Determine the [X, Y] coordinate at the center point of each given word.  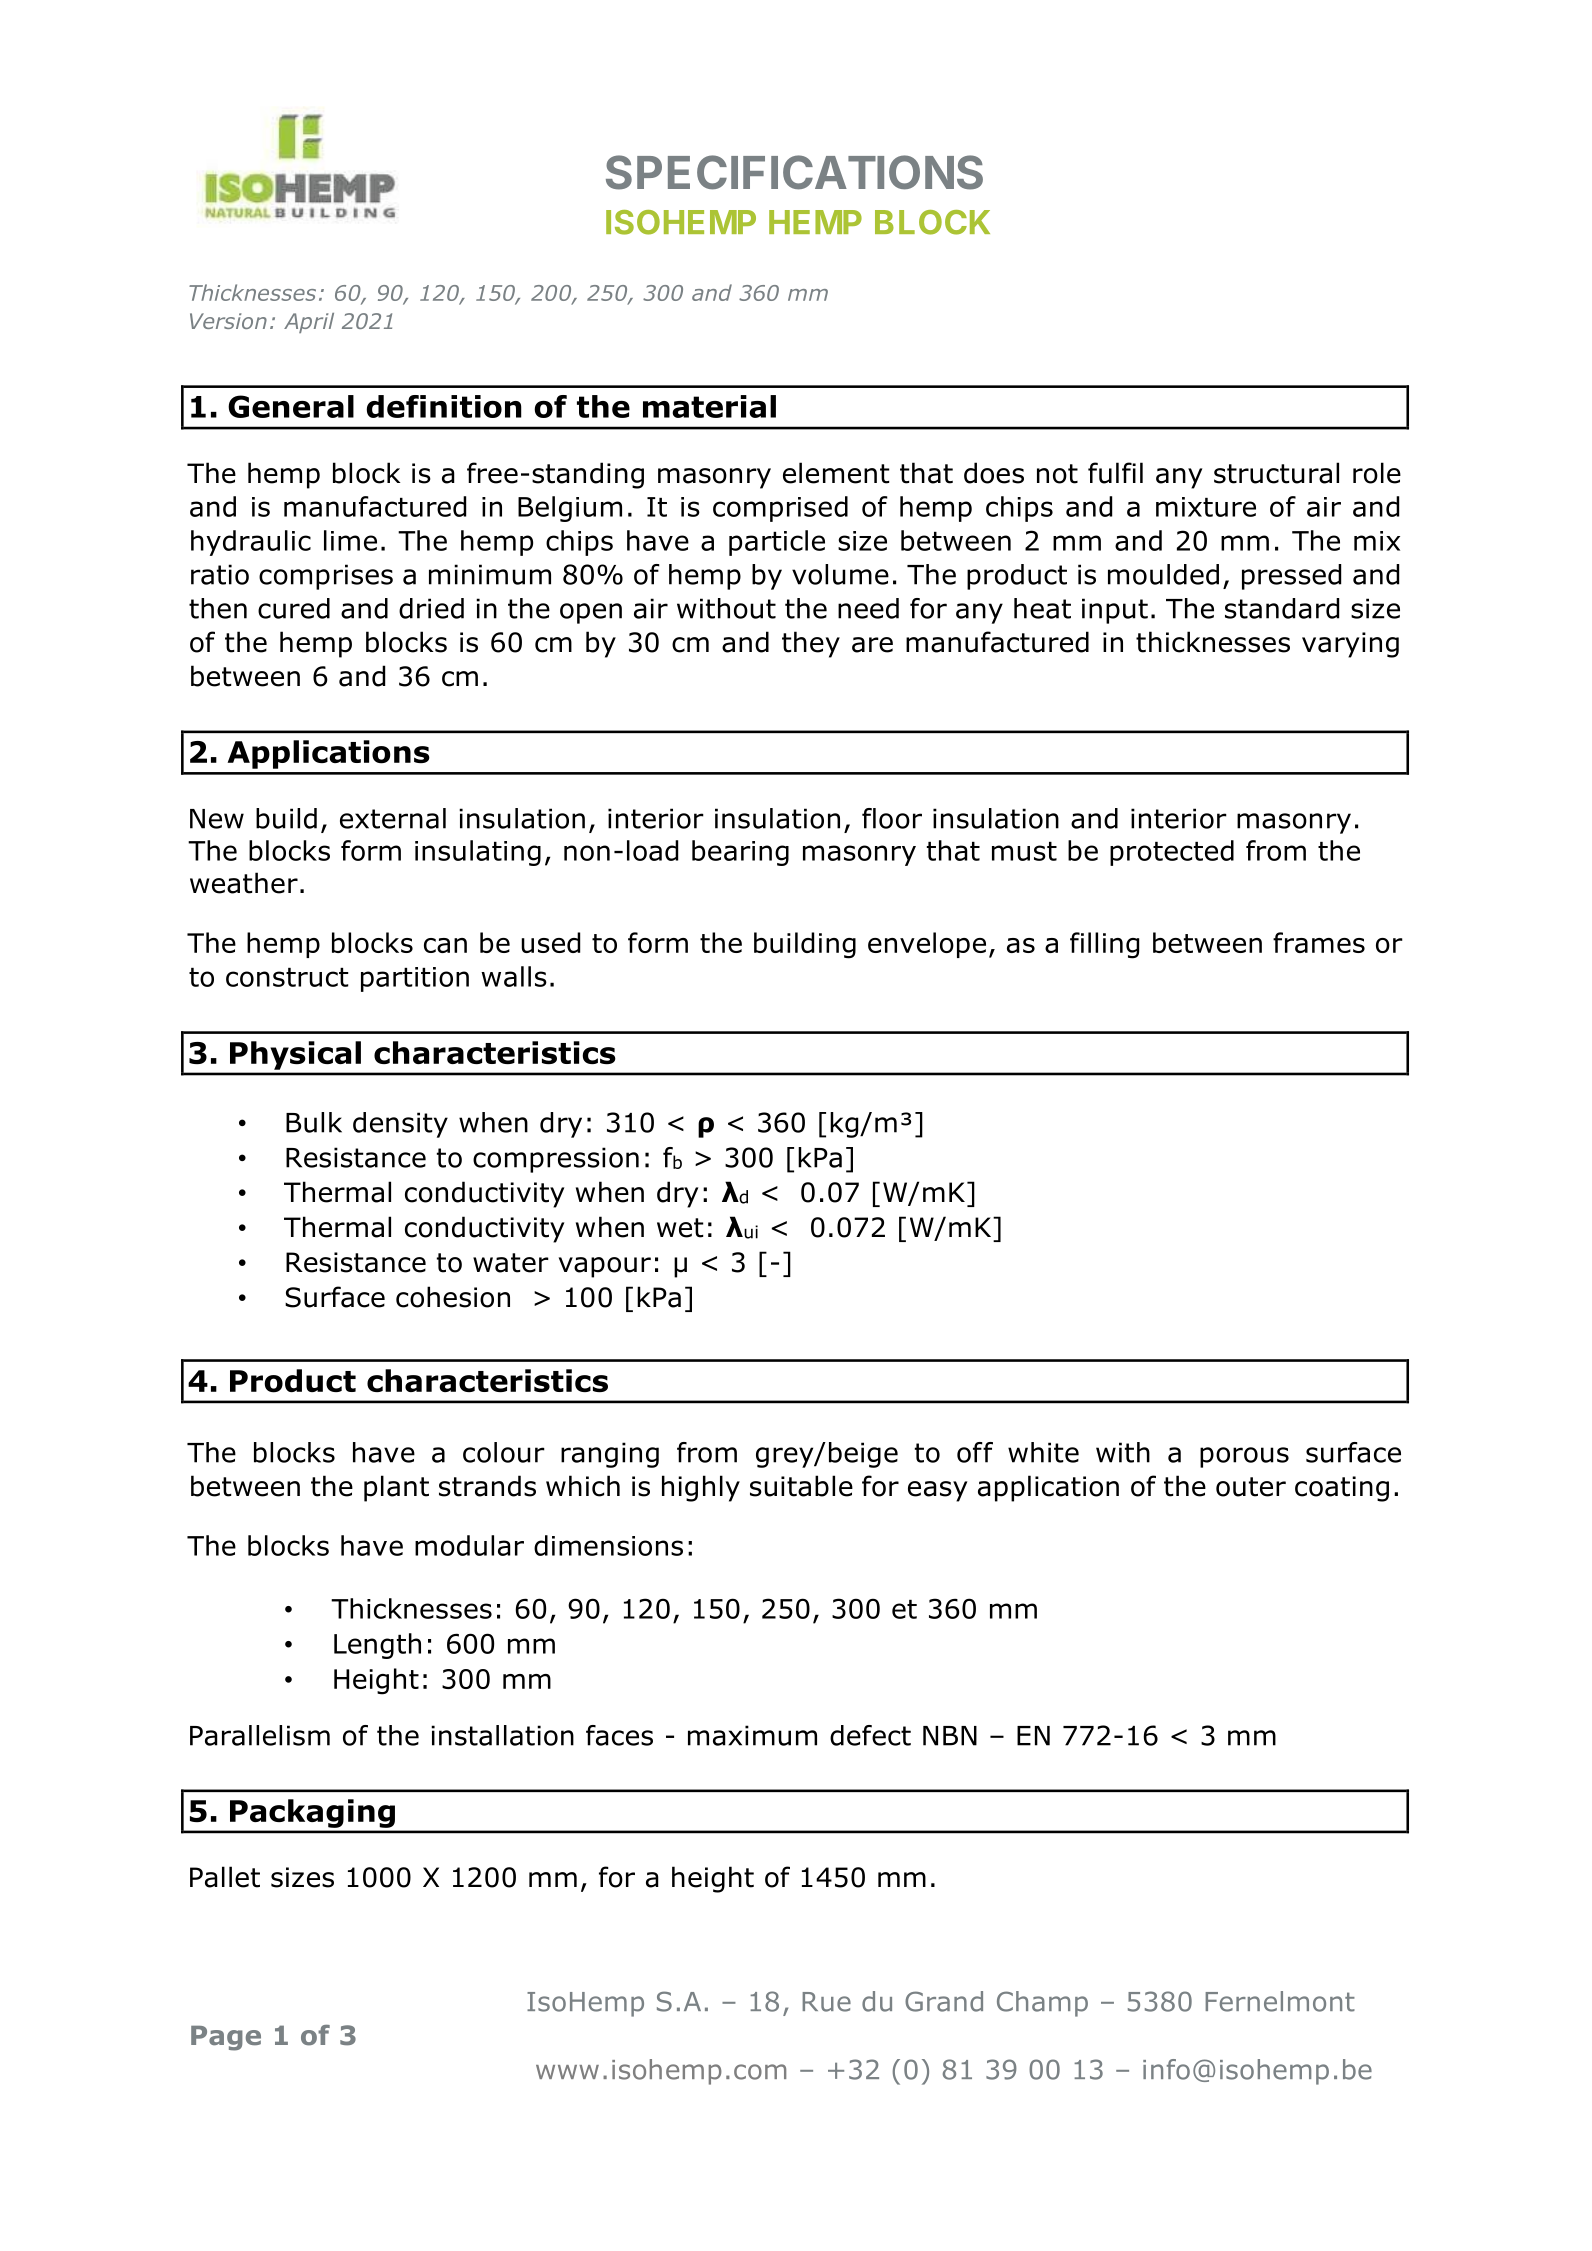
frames [1319, 942]
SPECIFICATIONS [794, 172]
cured [294, 608]
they [811, 644]
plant [396, 1488]
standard [1282, 608]
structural [1276, 473]
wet [680, 1228]
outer [1251, 1487]
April [309, 323]
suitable [801, 1486]
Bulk [314, 1122]
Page [226, 2038]
